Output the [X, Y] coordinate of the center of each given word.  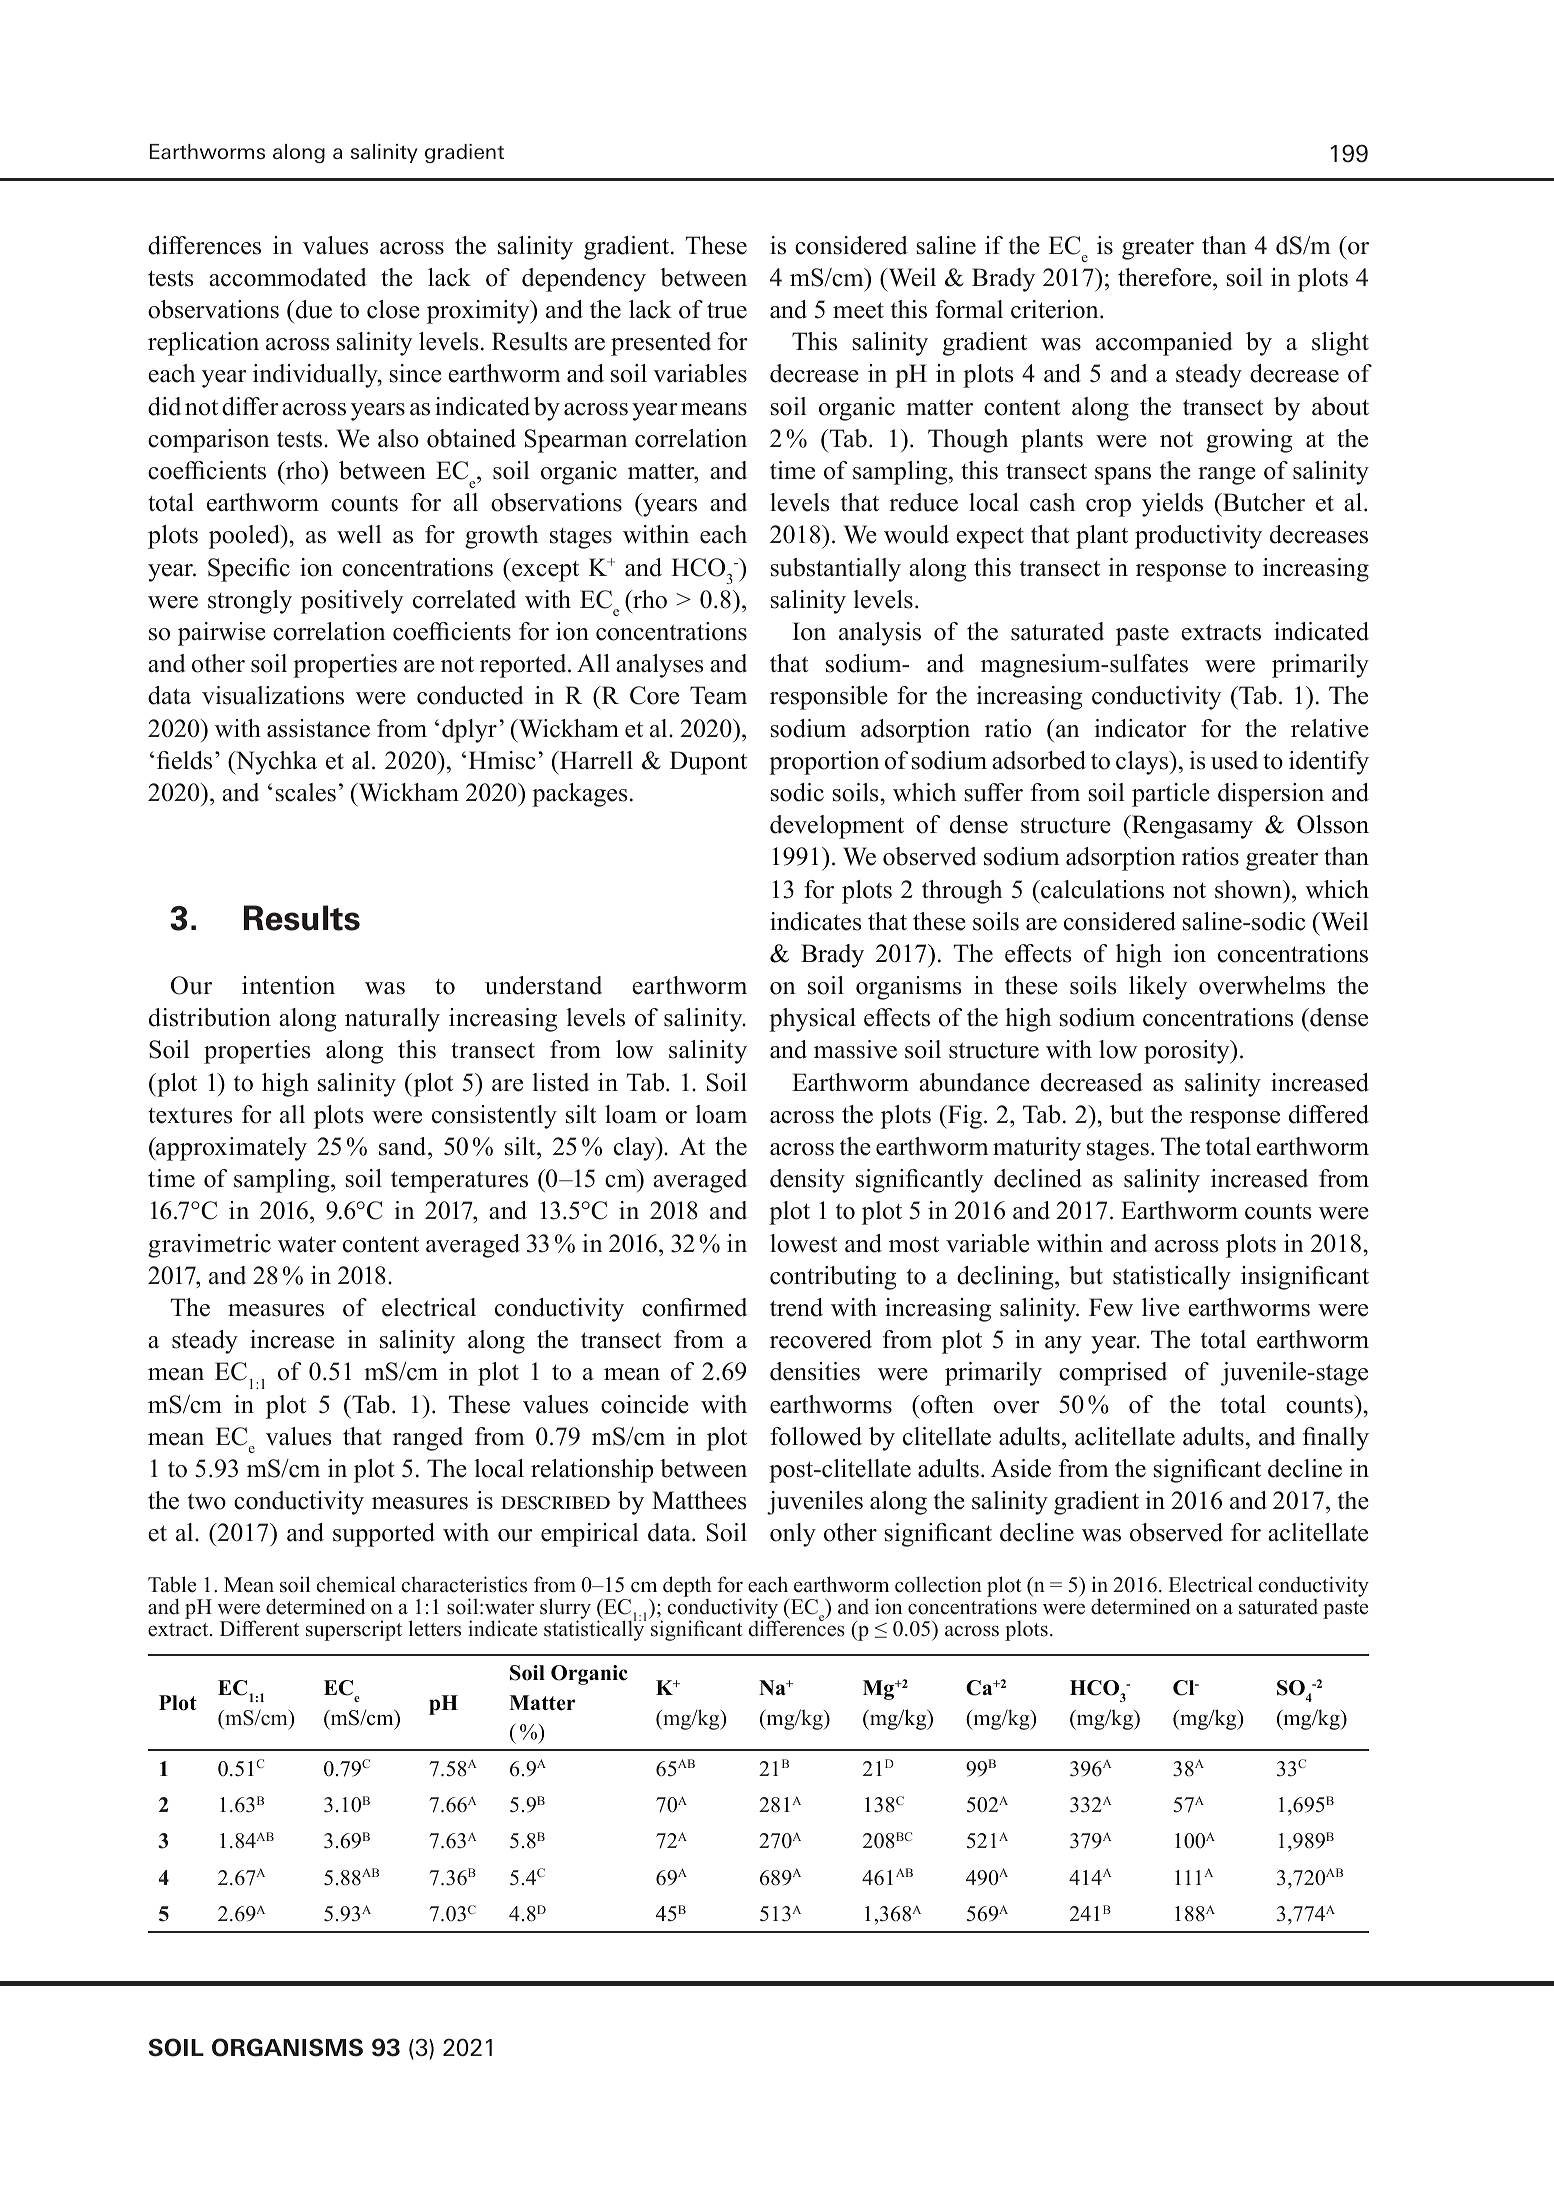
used [1234, 760]
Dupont [708, 763]
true [727, 310]
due [314, 309]
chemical [356, 1584]
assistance [318, 728]
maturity [1037, 1149]
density [807, 1181]
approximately [230, 1149]
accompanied [1164, 344]
